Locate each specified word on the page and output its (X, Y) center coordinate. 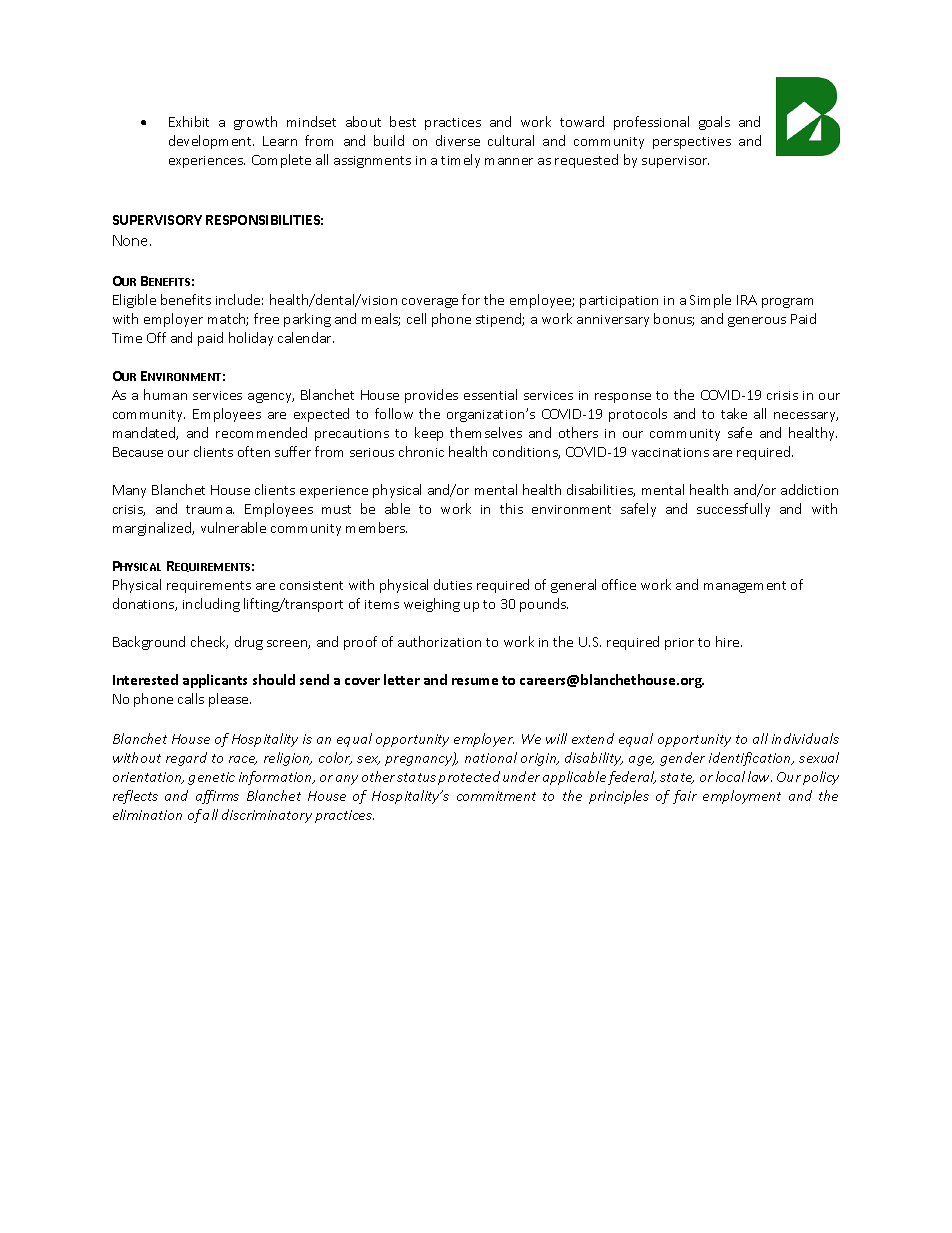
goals (714, 123)
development (211, 142)
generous (757, 322)
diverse (458, 140)
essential (490, 394)
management (745, 587)
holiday (251, 339)
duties (453, 584)
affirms (217, 797)
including (211, 605)
